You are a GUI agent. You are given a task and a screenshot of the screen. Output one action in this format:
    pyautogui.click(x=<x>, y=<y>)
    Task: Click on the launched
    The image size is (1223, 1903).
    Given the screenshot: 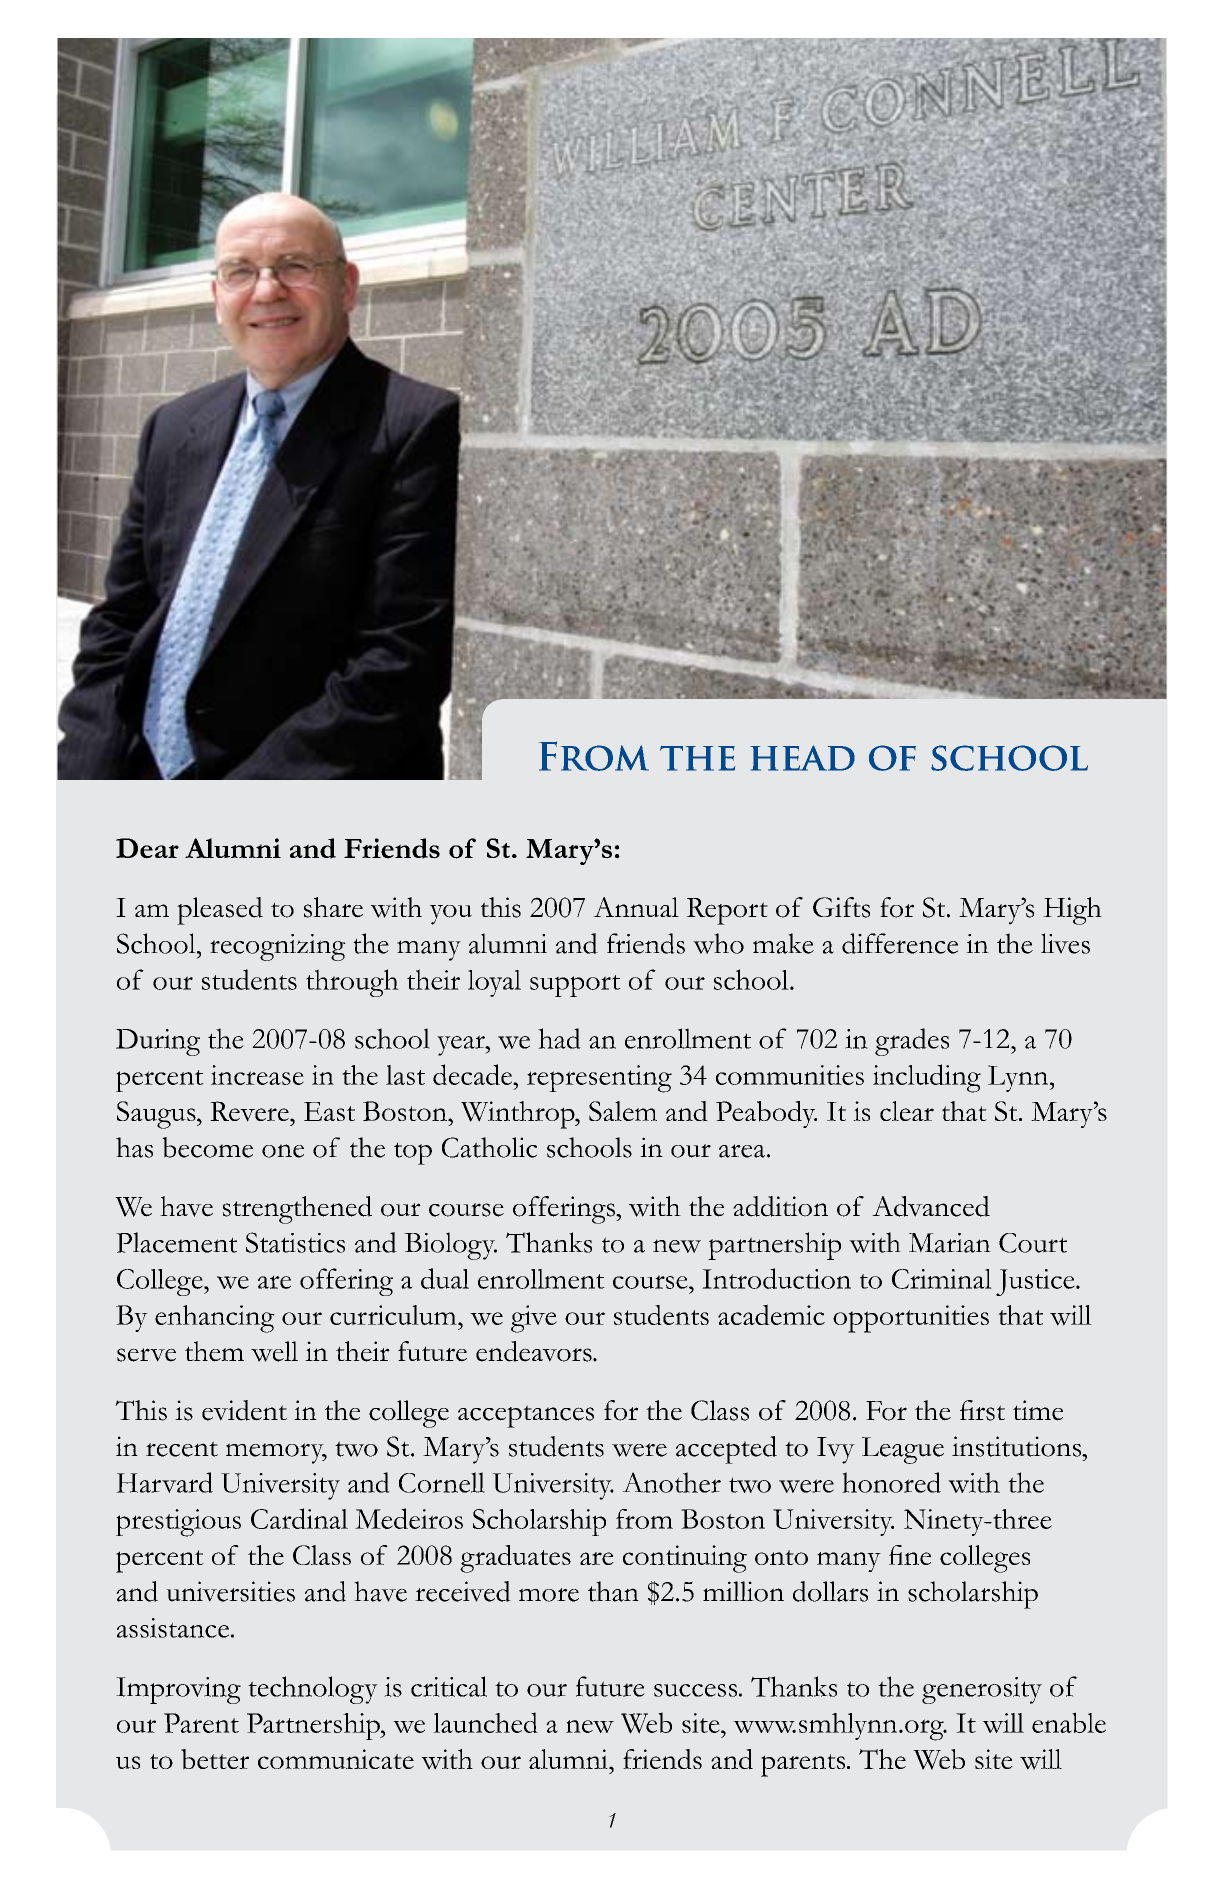 What is the action you would take?
    pyautogui.click(x=485, y=1722)
